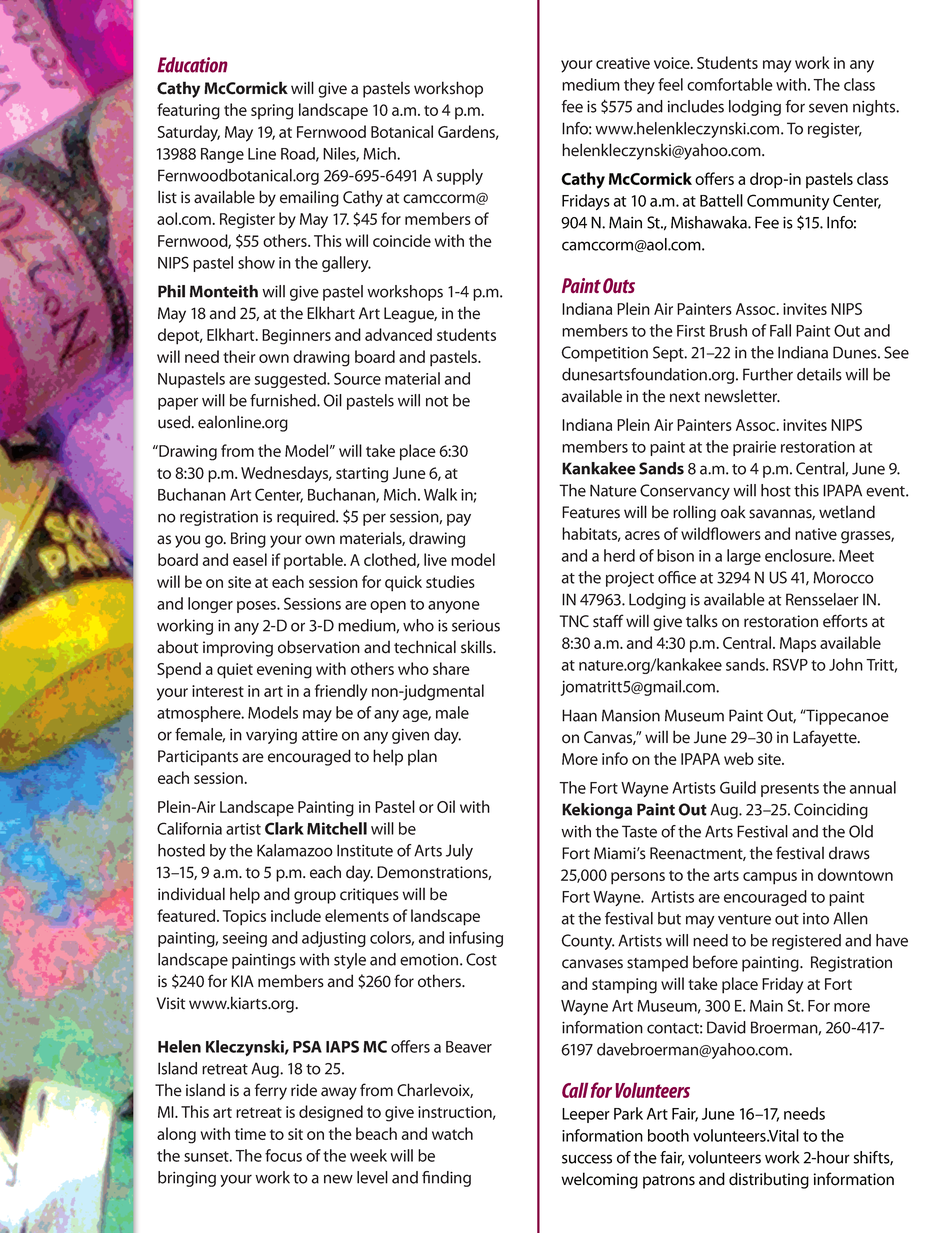  I want to click on prairie, so click(754, 448).
